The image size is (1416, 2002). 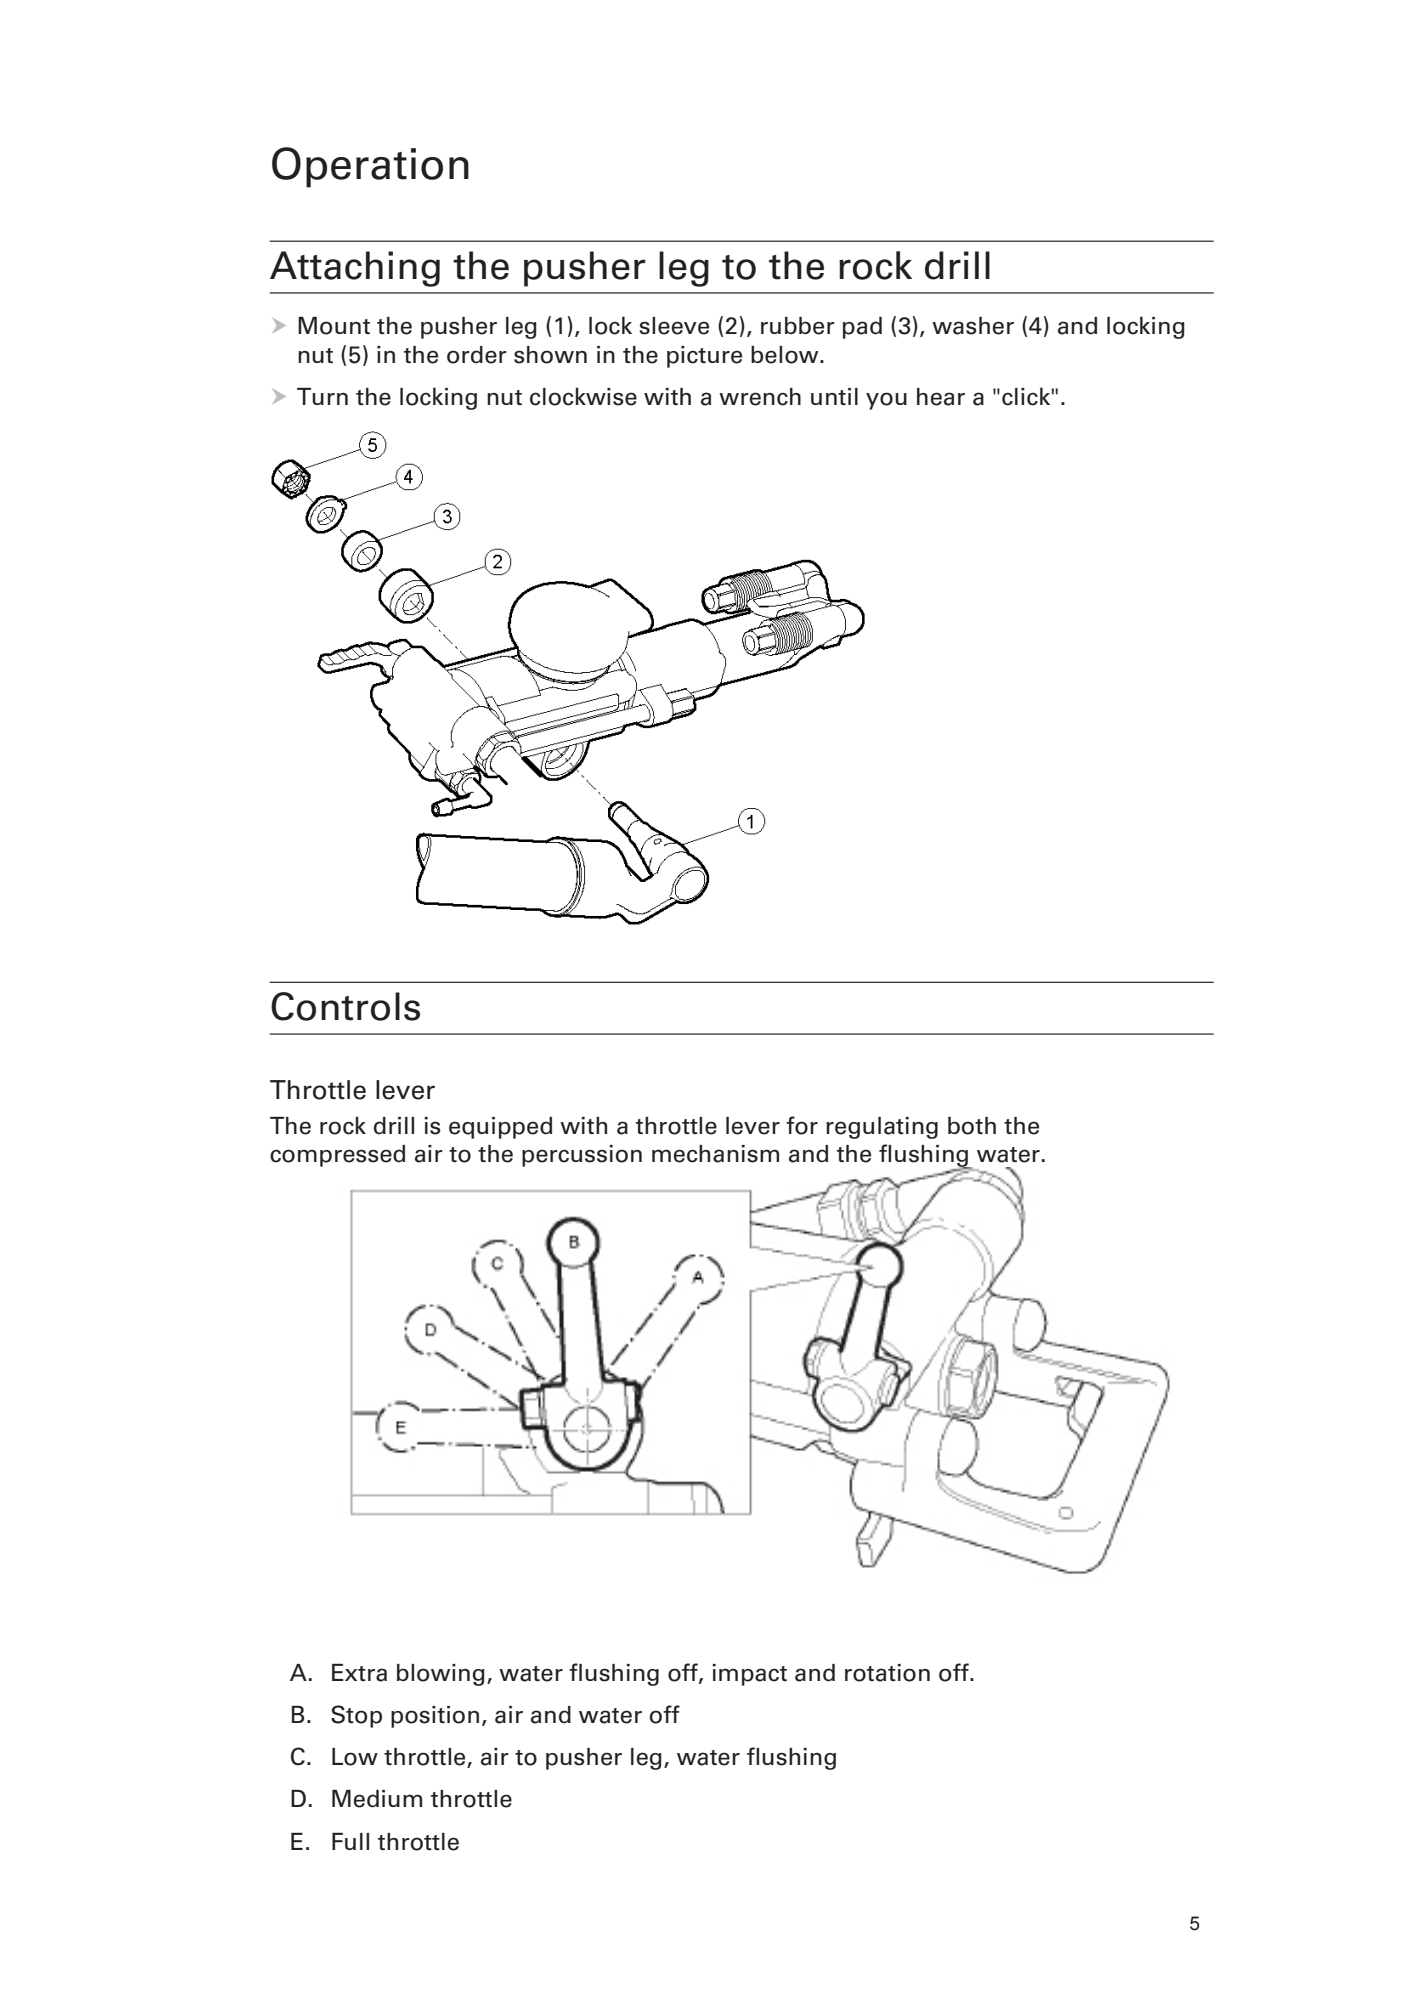 What do you see at coordinates (337, 1156) in the page?
I see `compressed` at bounding box center [337, 1156].
